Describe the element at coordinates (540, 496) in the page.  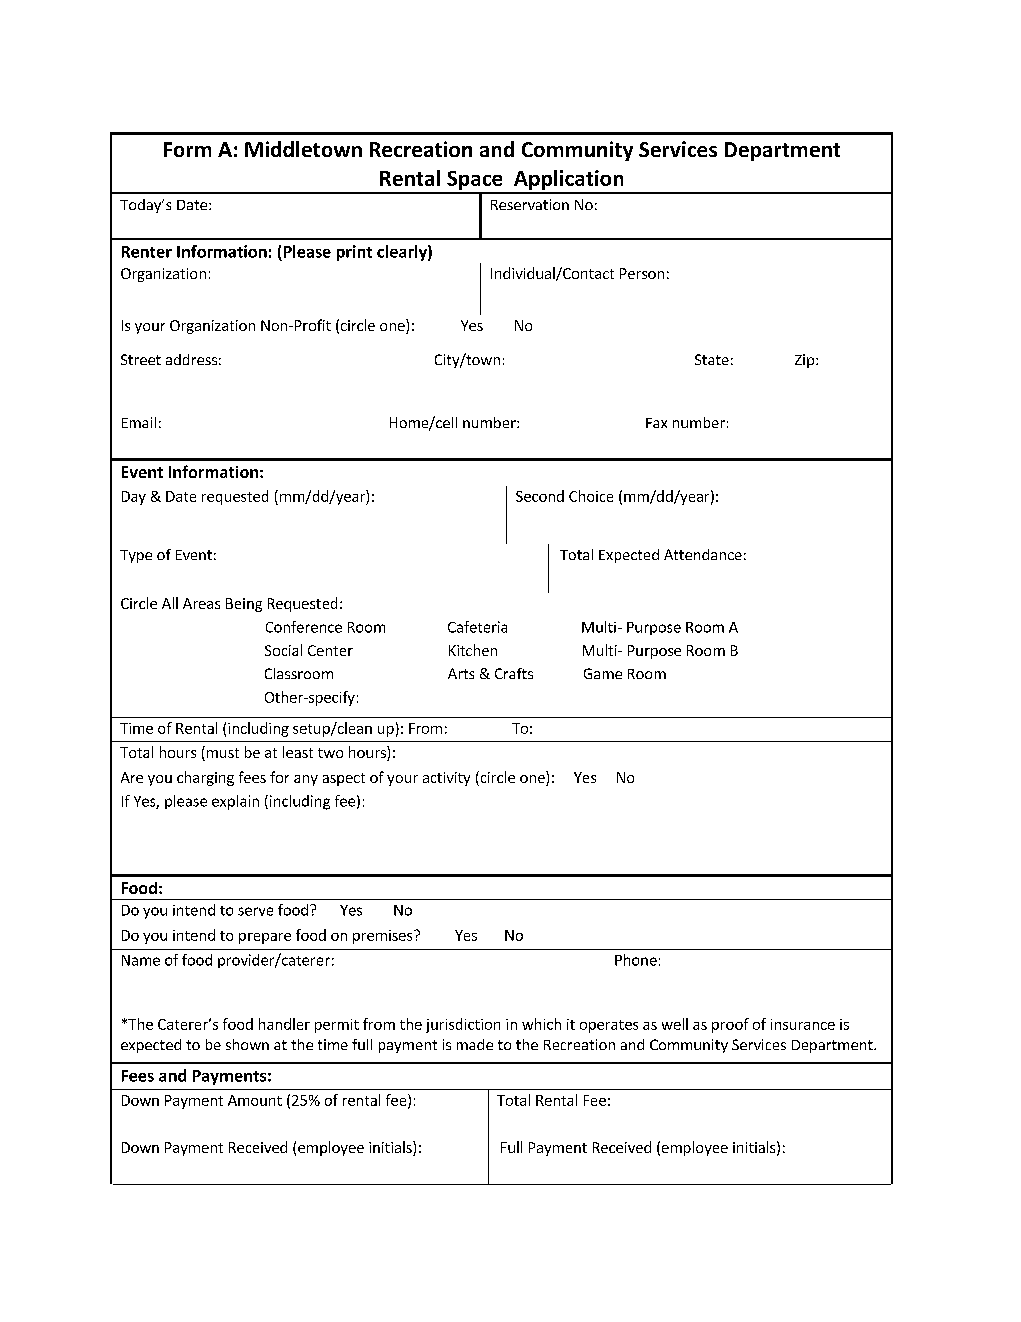
I see `Second` at that location.
